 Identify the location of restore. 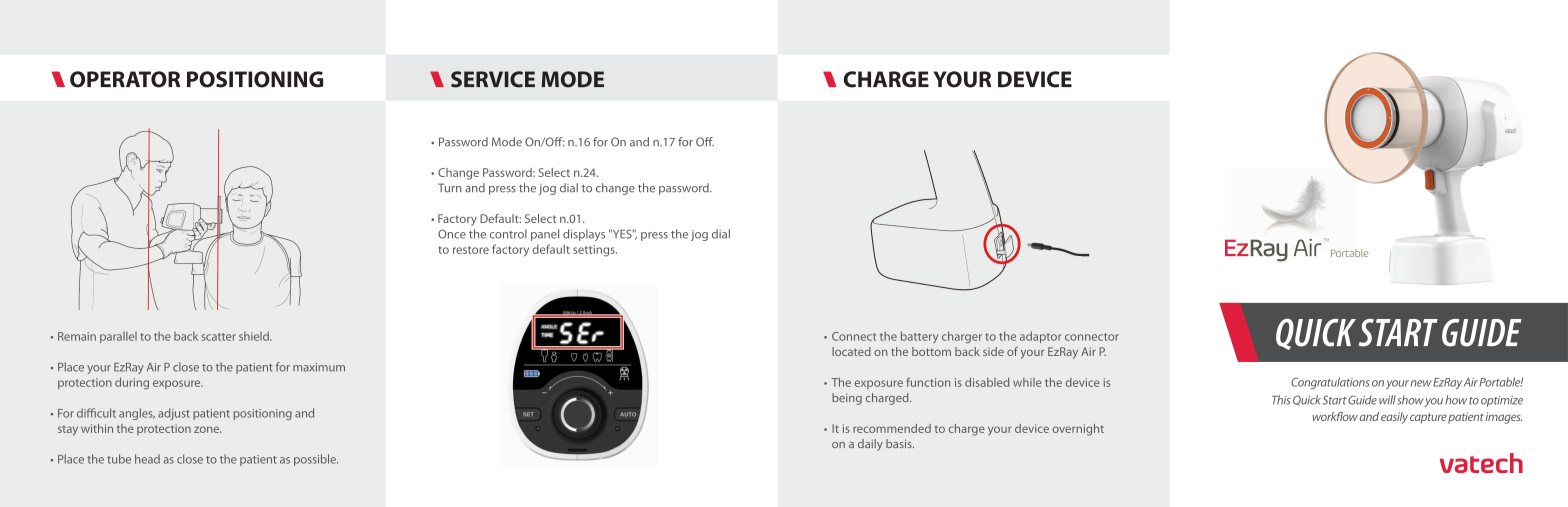
(471, 250).
